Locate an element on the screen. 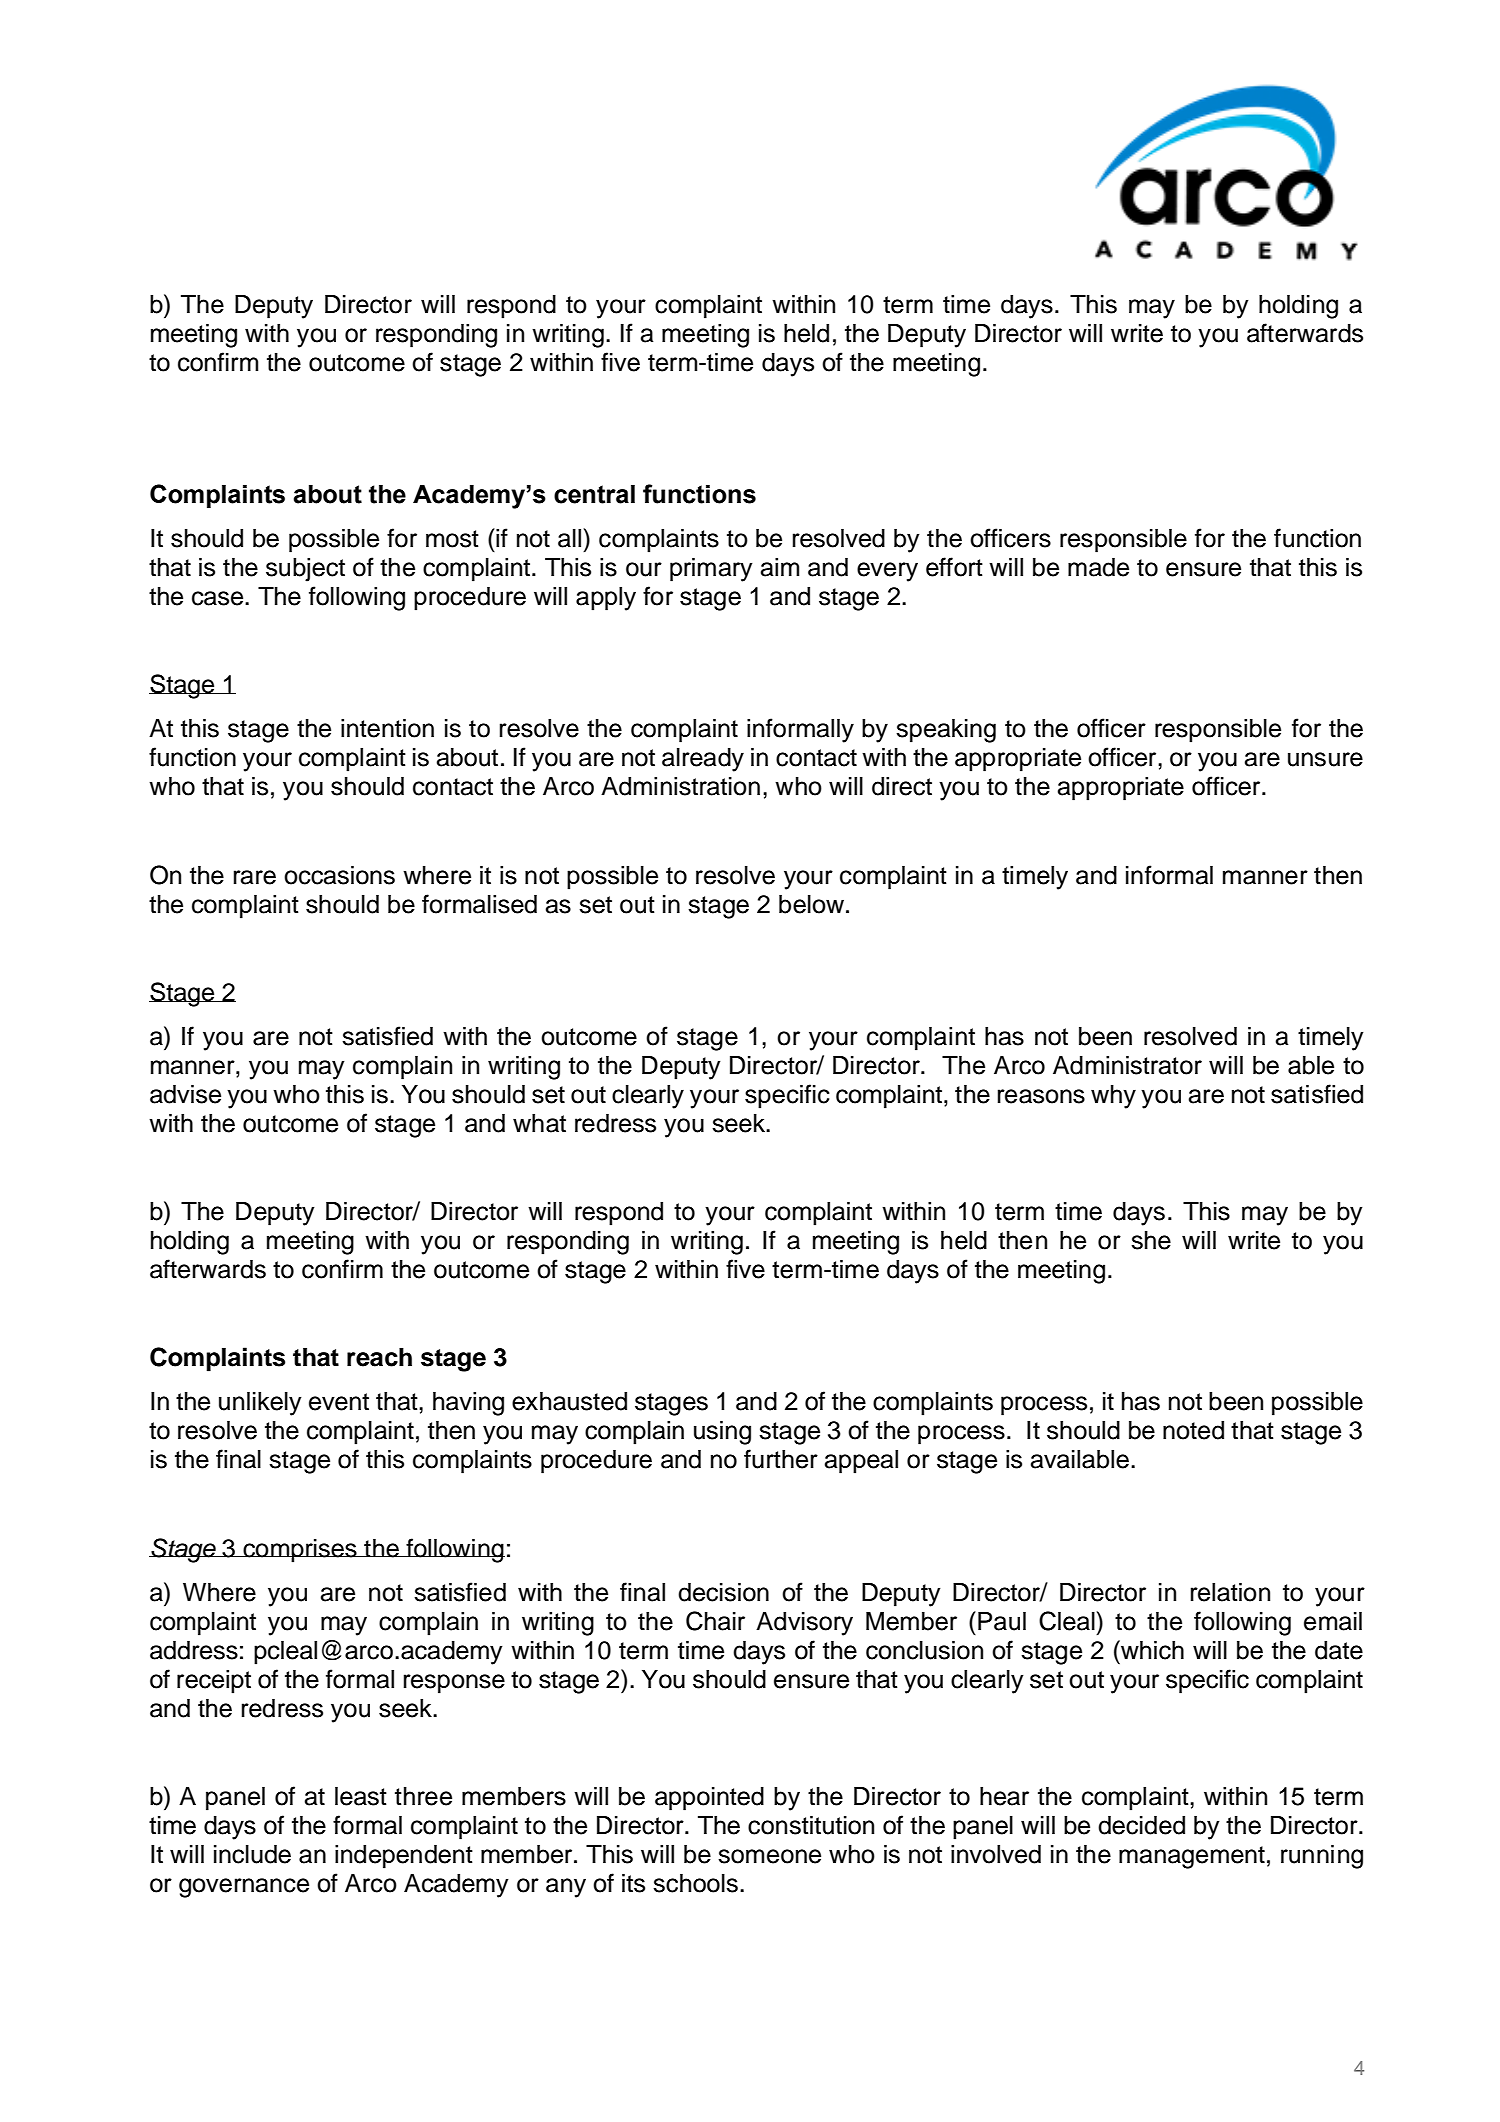  she is located at coordinates (1151, 1240).
